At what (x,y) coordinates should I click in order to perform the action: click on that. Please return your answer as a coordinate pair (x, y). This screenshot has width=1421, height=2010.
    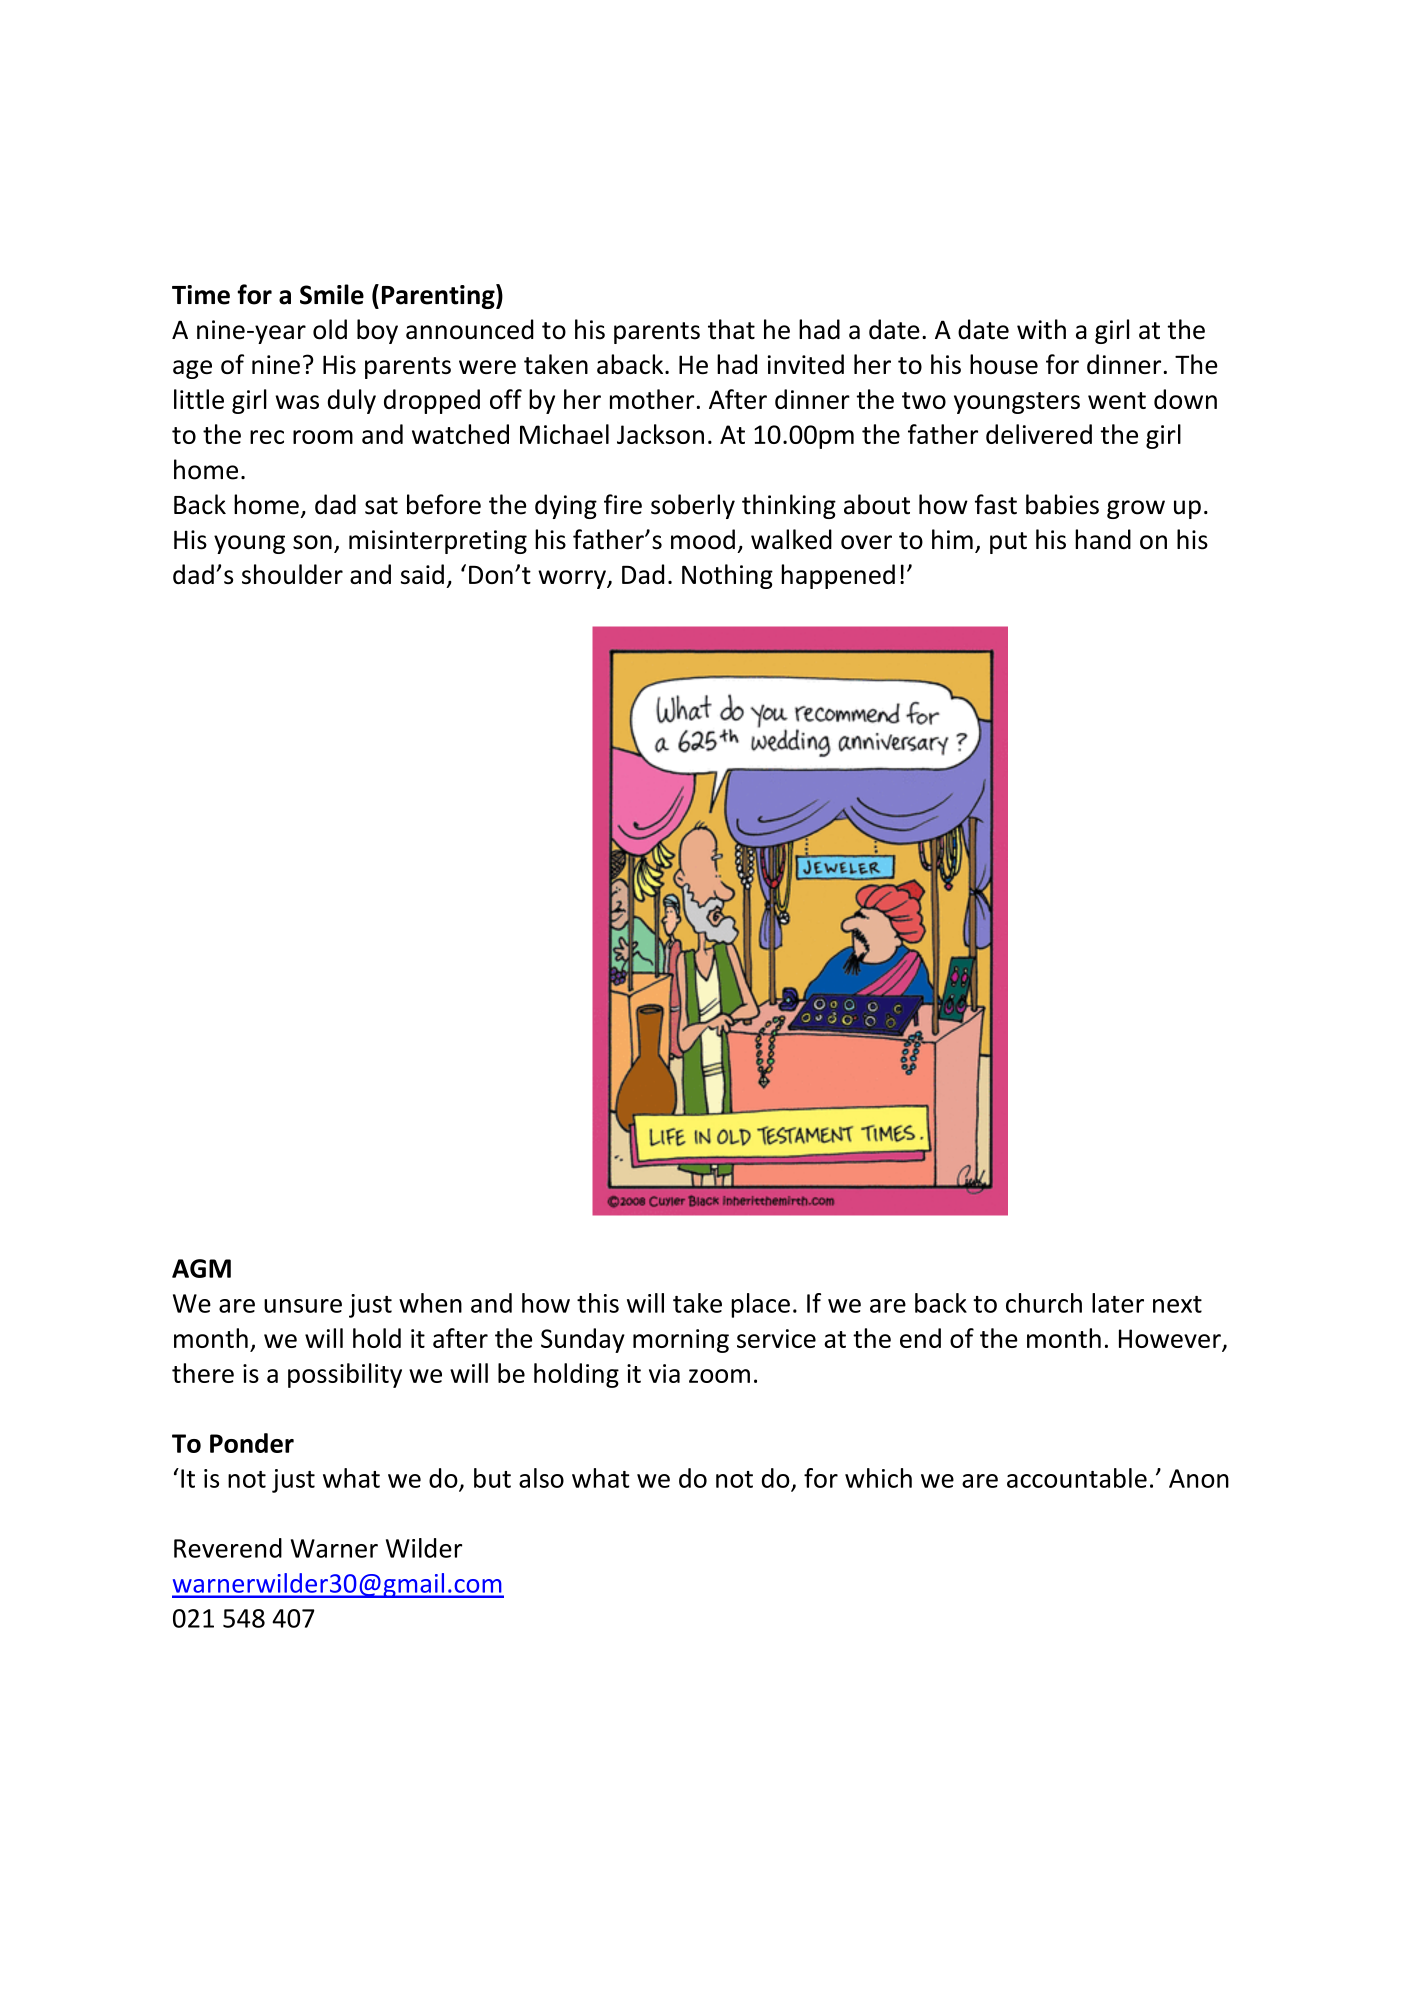
    Looking at the image, I should click on (731, 329).
